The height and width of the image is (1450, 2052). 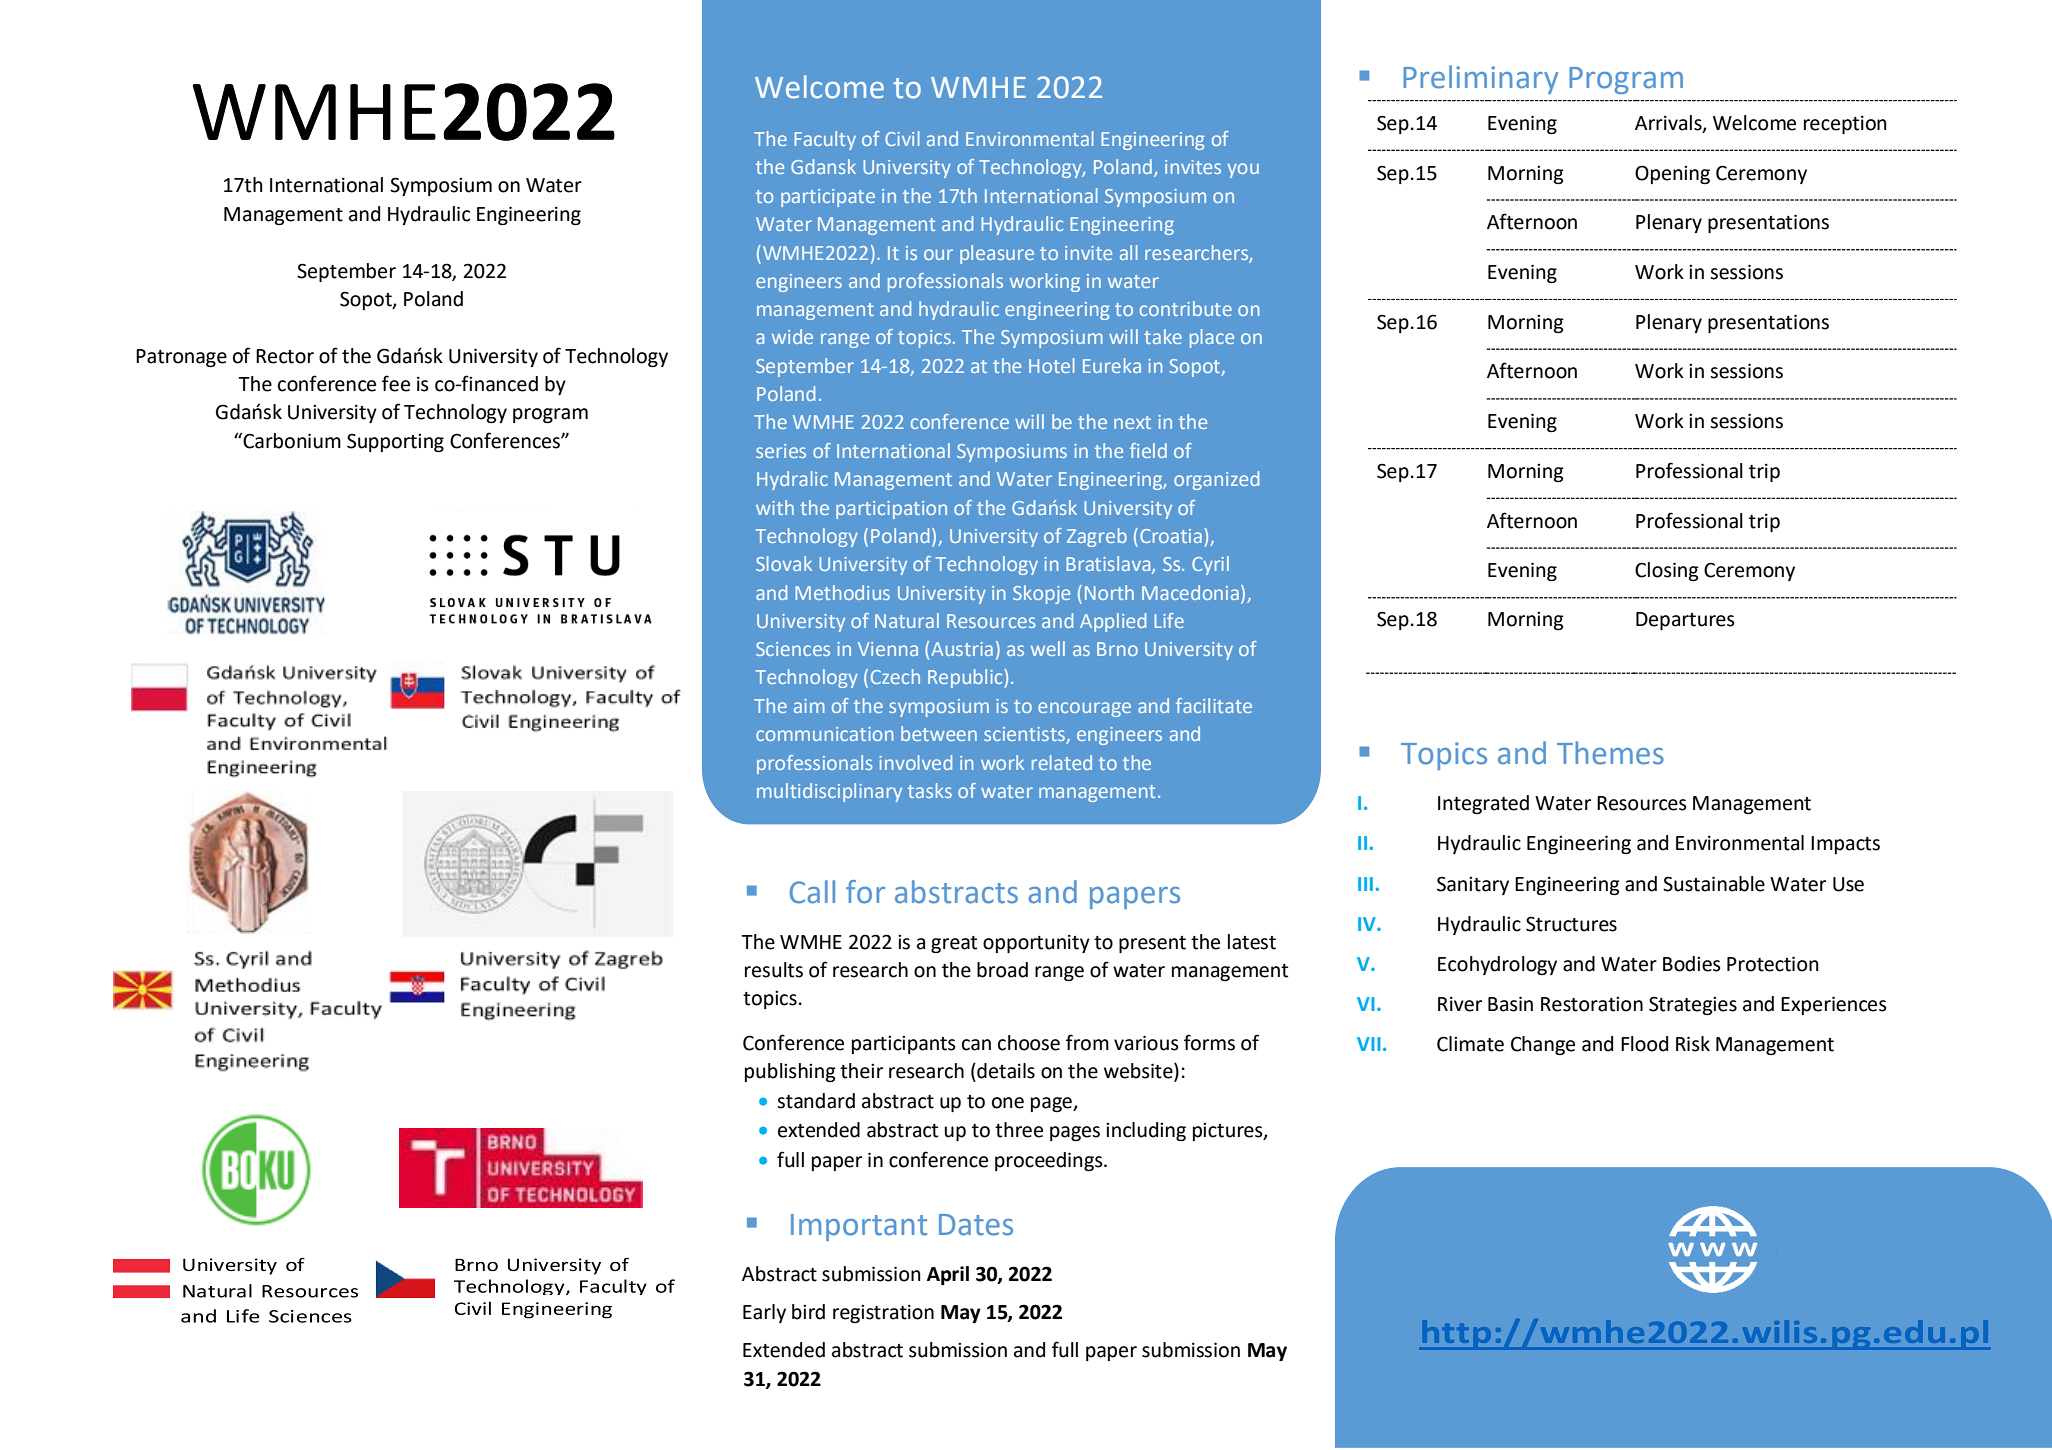 What do you see at coordinates (809, 706) in the image?
I see `aim` at bounding box center [809, 706].
